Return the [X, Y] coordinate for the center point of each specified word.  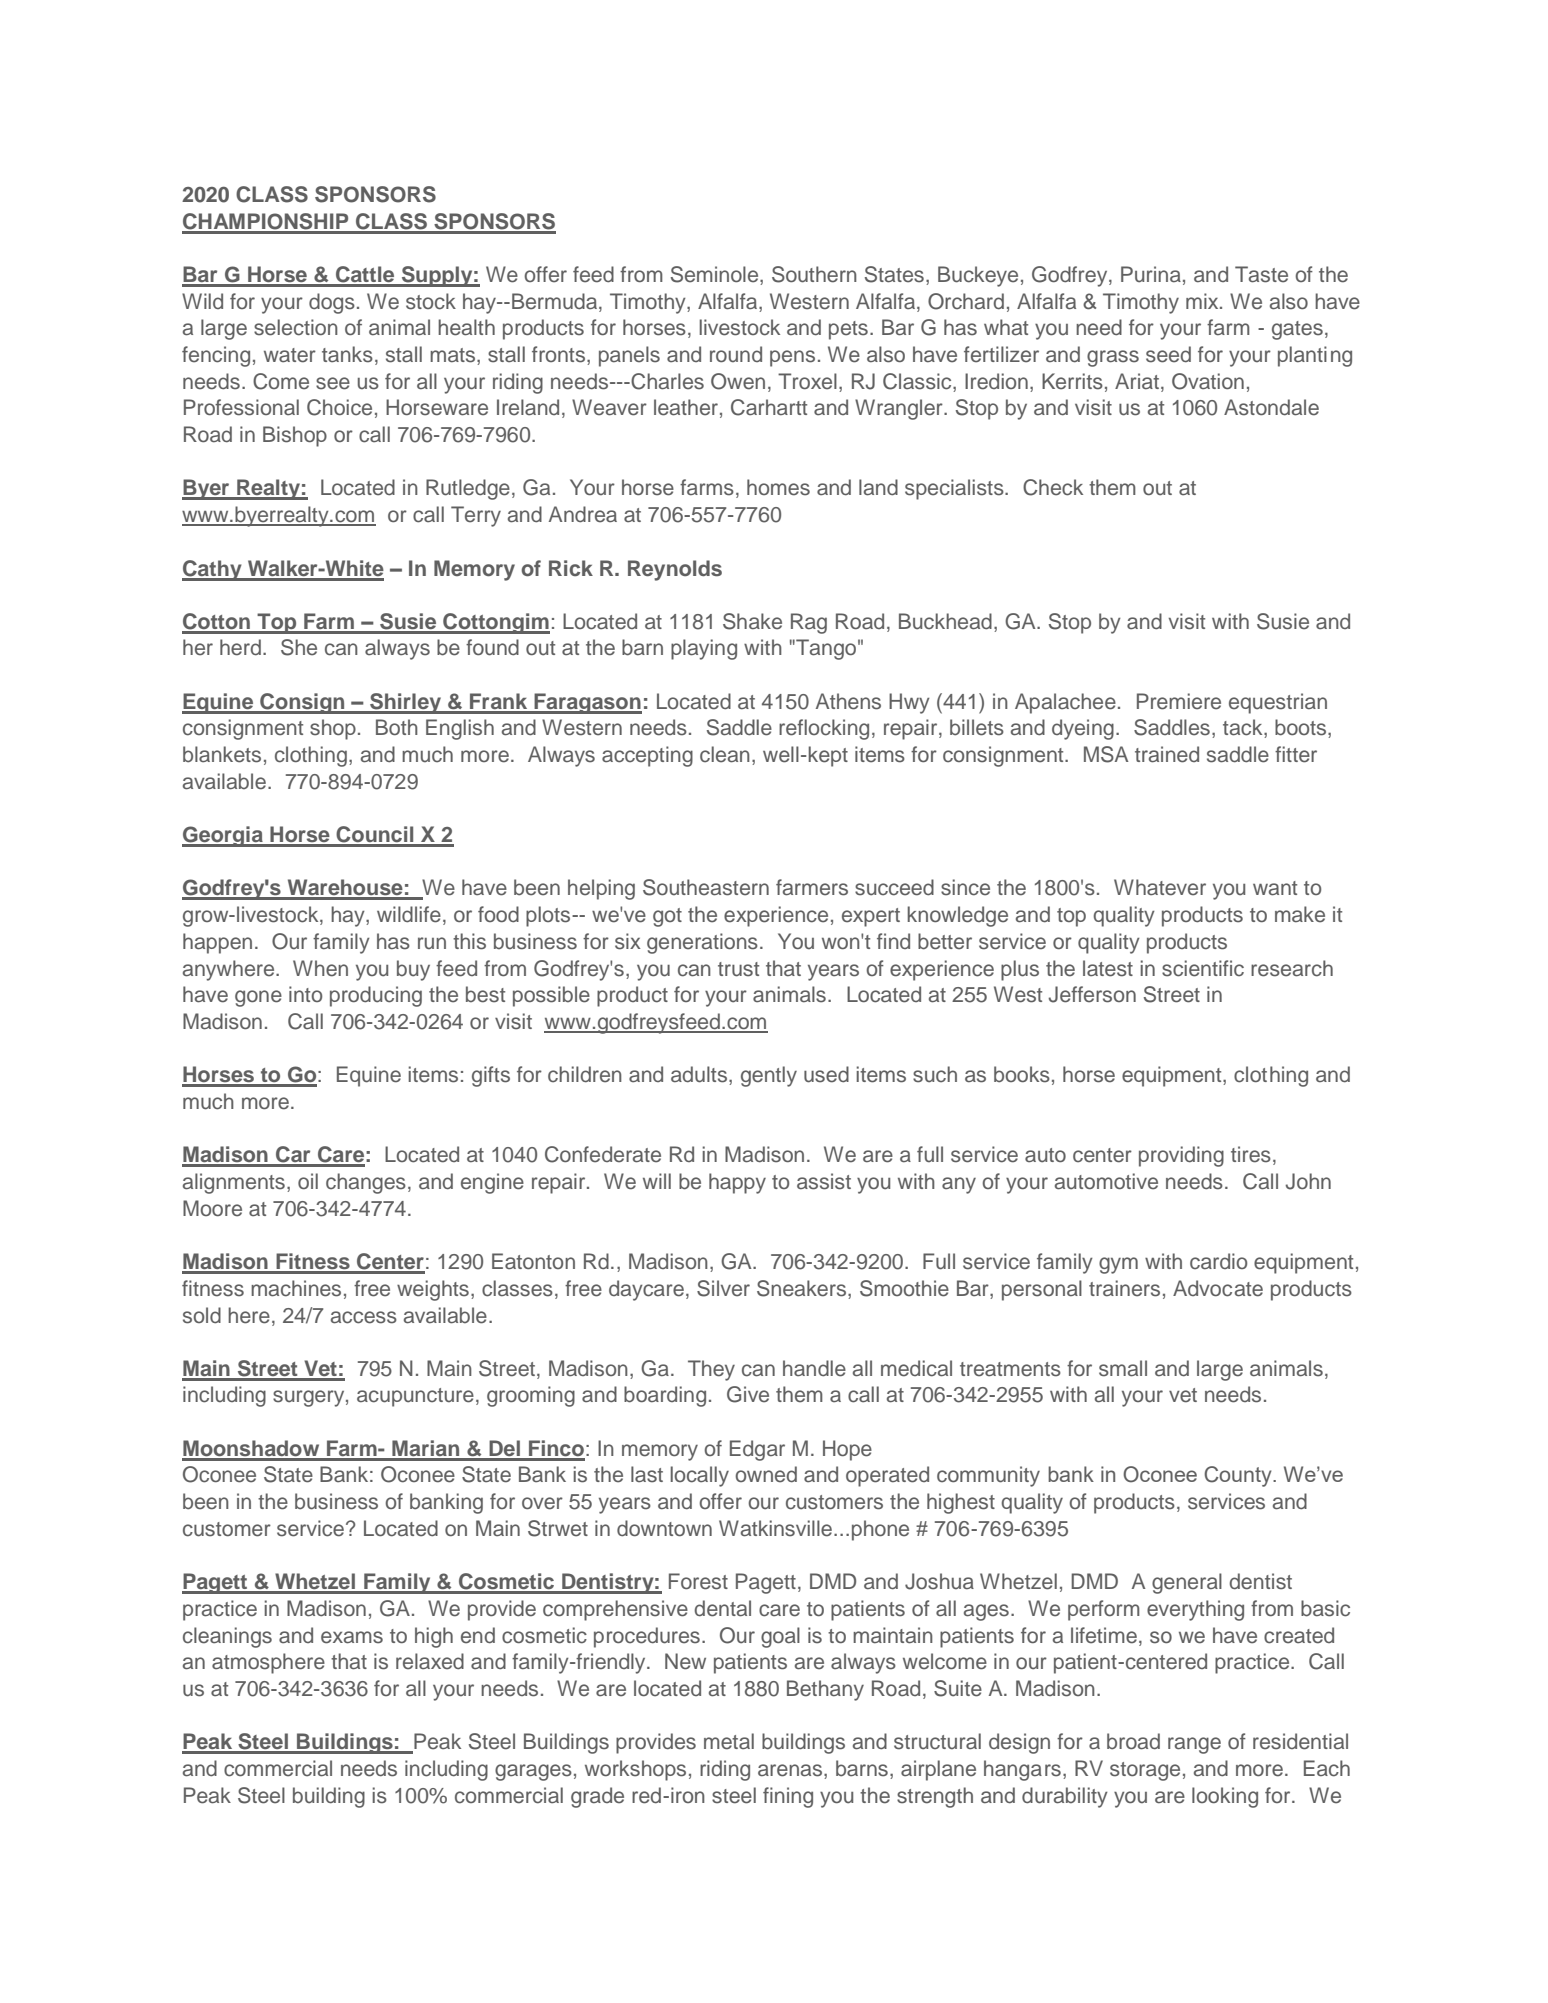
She [299, 647]
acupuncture [415, 1397]
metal [729, 1741]
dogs [332, 303]
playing [704, 649]
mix [1203, 301]
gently [769, 1076]
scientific [1203, 968]
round [736, 354]
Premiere [1179, 701]
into [305, 994]
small [1123, 1368]
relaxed [430, 1661]
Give [748, 1394]
